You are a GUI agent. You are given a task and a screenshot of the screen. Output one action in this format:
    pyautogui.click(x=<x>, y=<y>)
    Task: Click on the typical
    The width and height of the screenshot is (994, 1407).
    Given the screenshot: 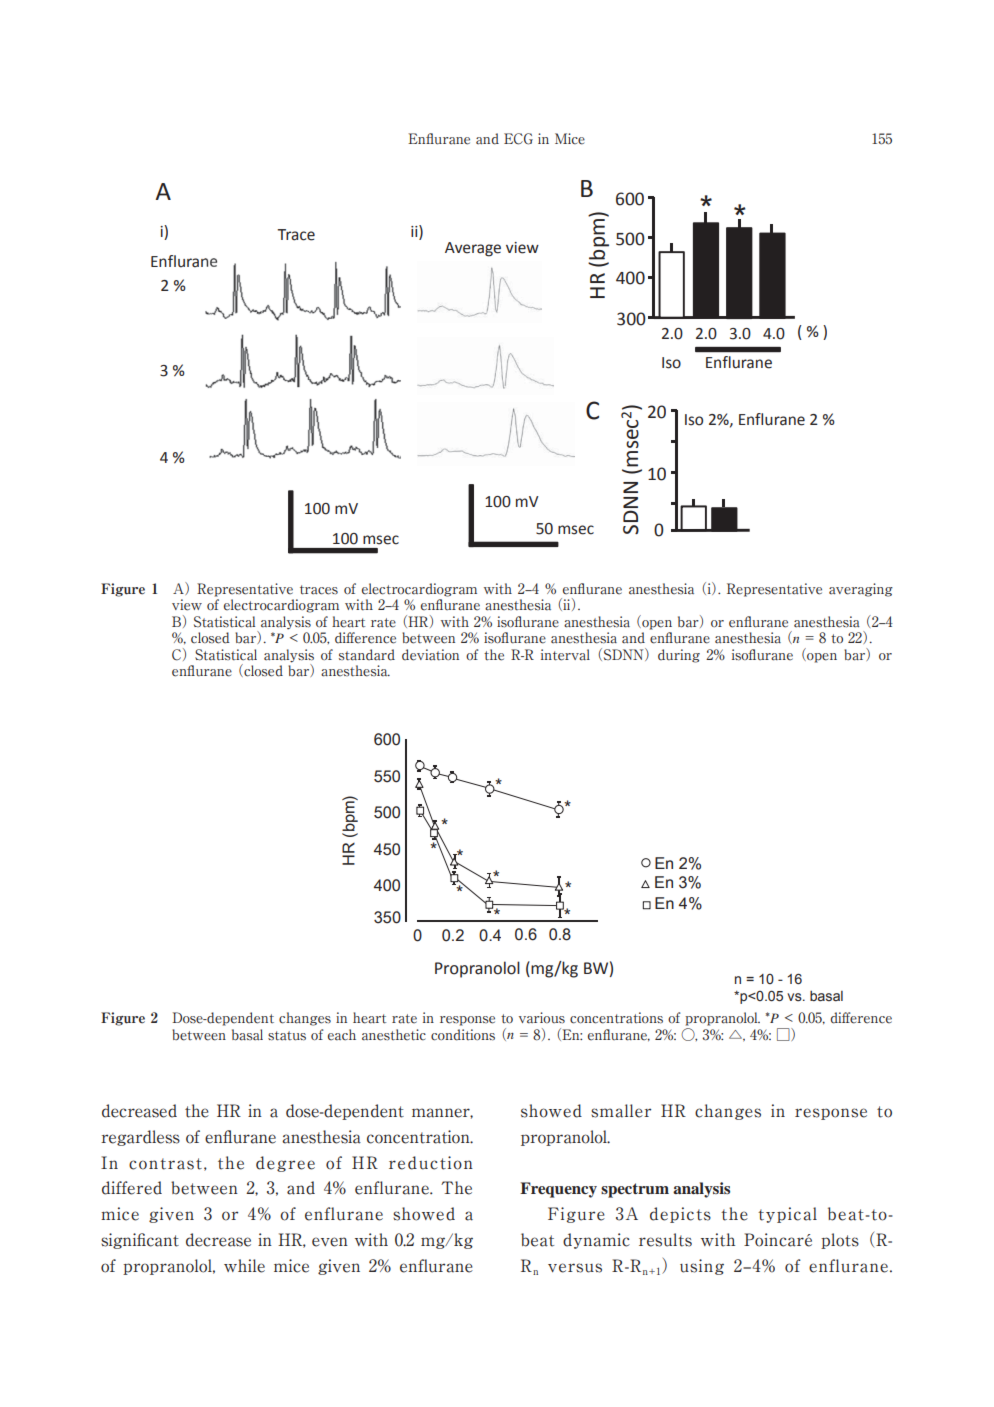 What is the action you would take?
    pyautogui.click(x=787, y=1215)
